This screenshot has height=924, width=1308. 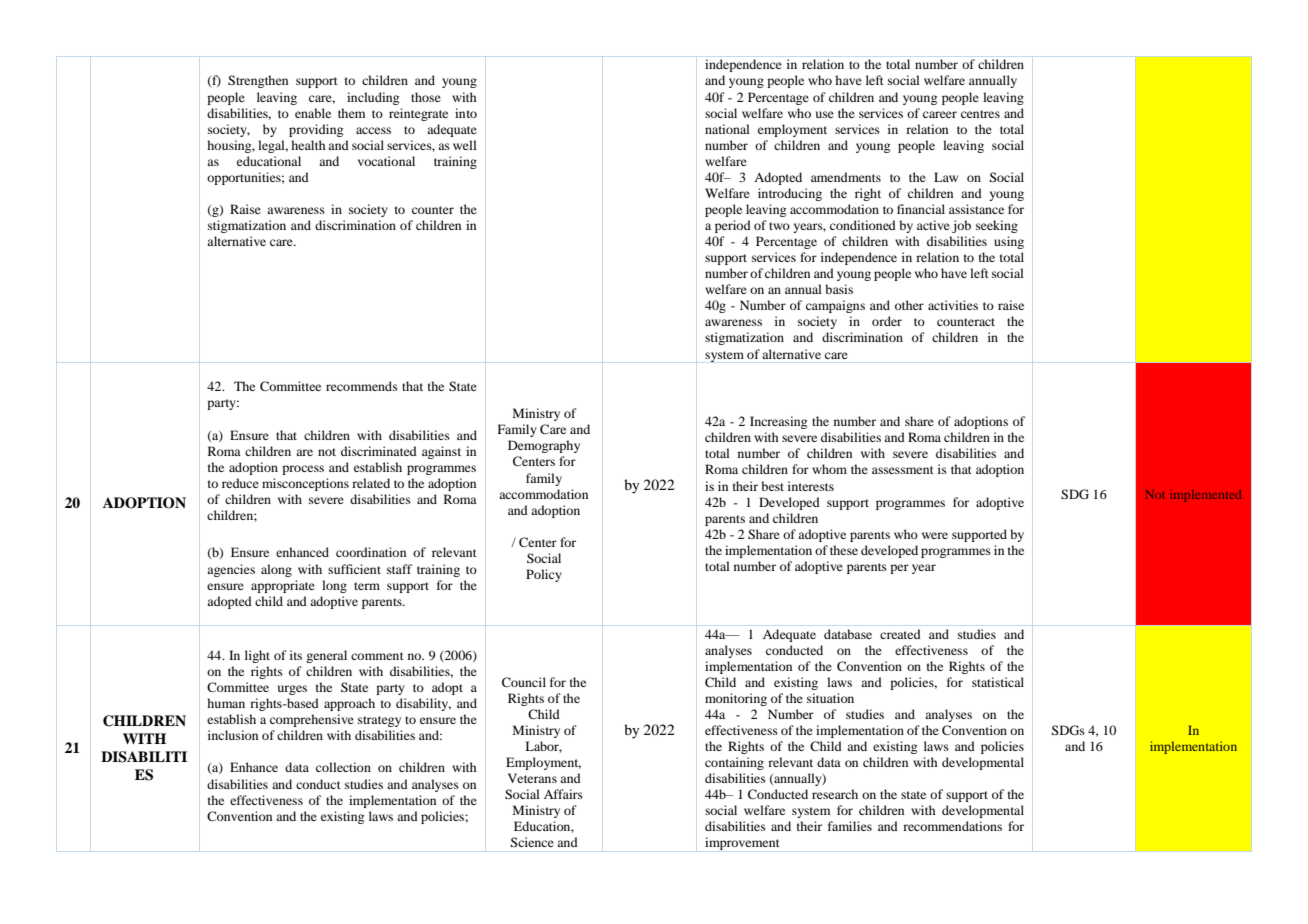 What do you see at coordinates (727, 129) in the screenshot?
I see `national` at bounding box center [727, 129].
